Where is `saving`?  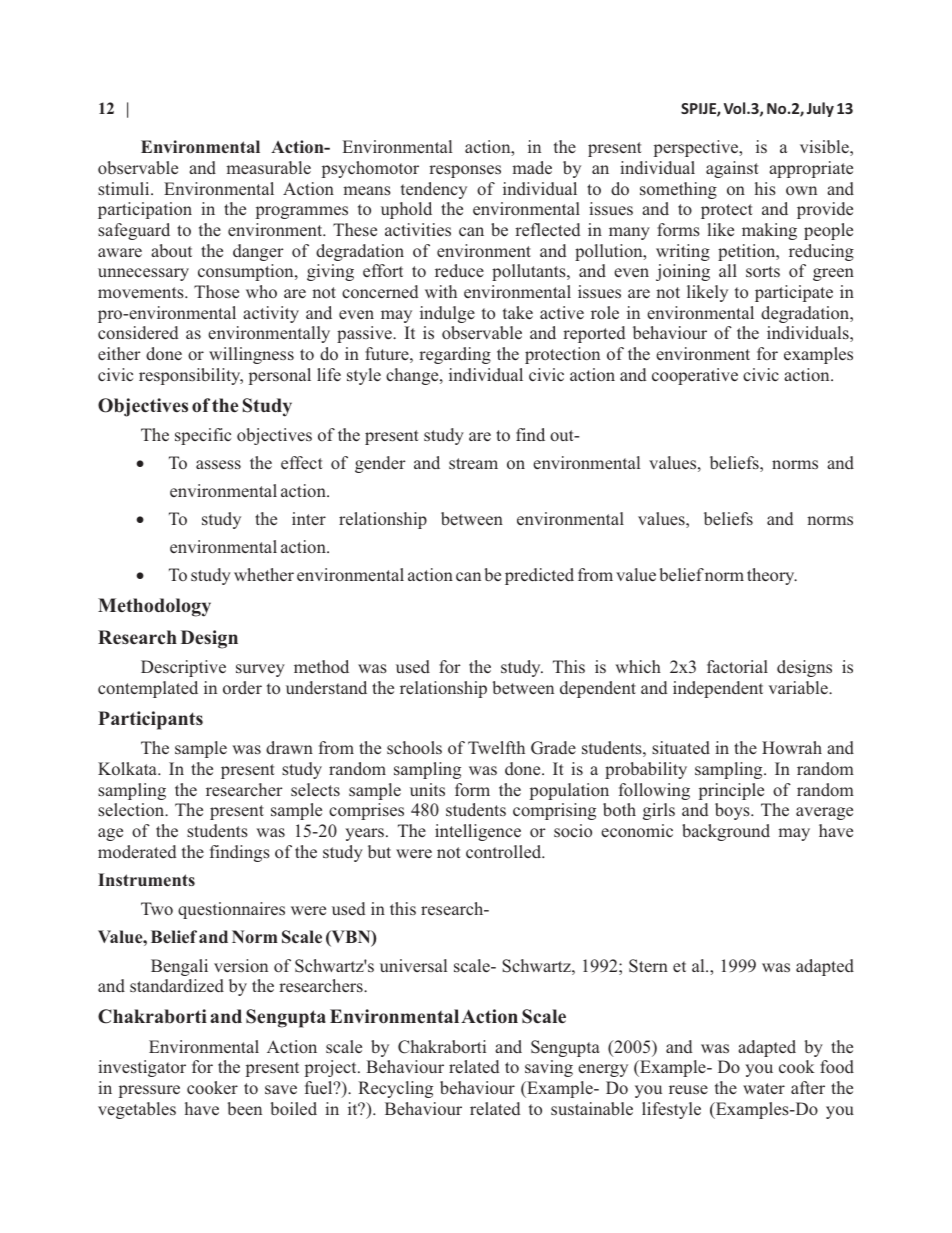 saving is located at coordinates (549, 1068).
